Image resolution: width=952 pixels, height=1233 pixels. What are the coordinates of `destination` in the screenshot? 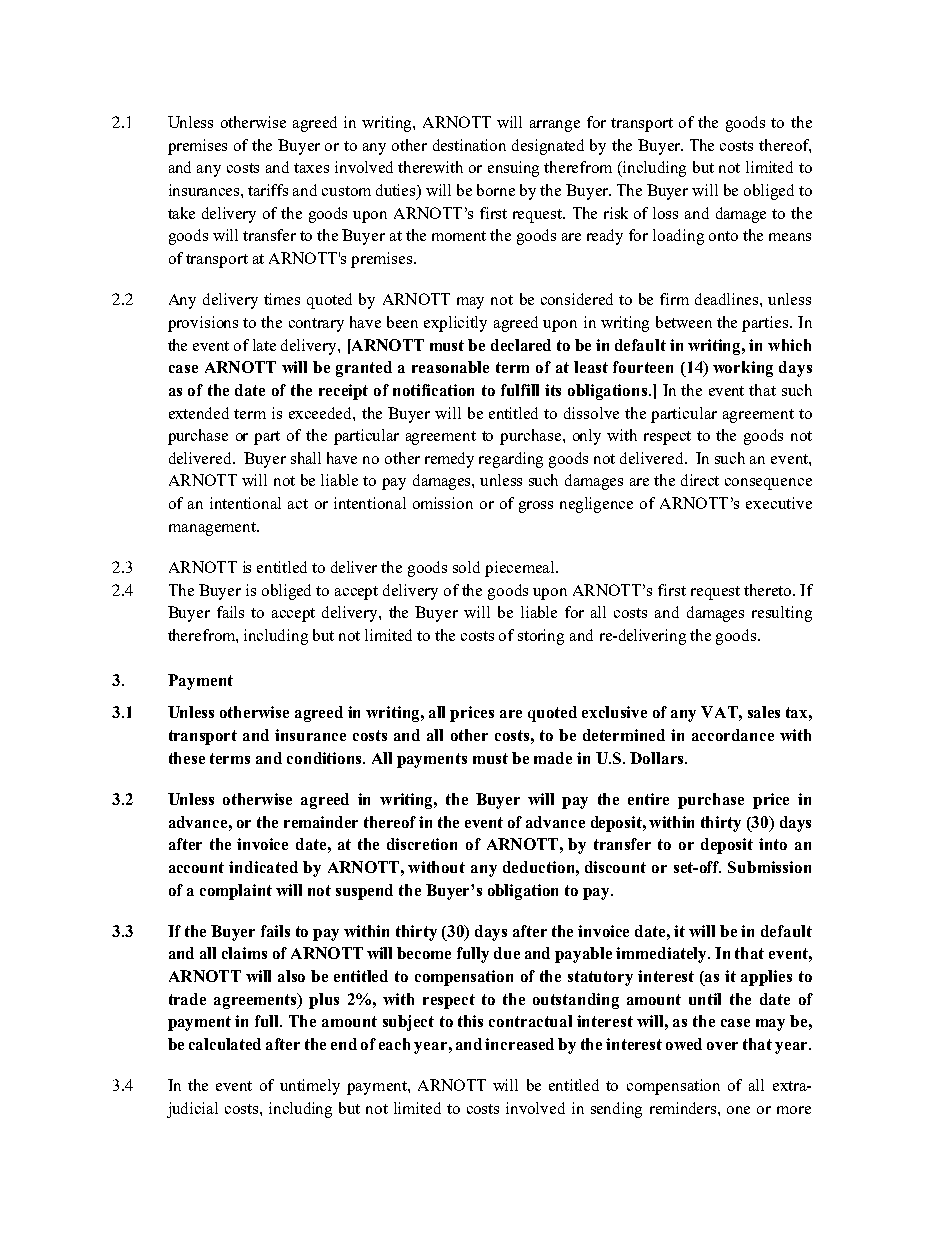 It's located at (469, 145).
